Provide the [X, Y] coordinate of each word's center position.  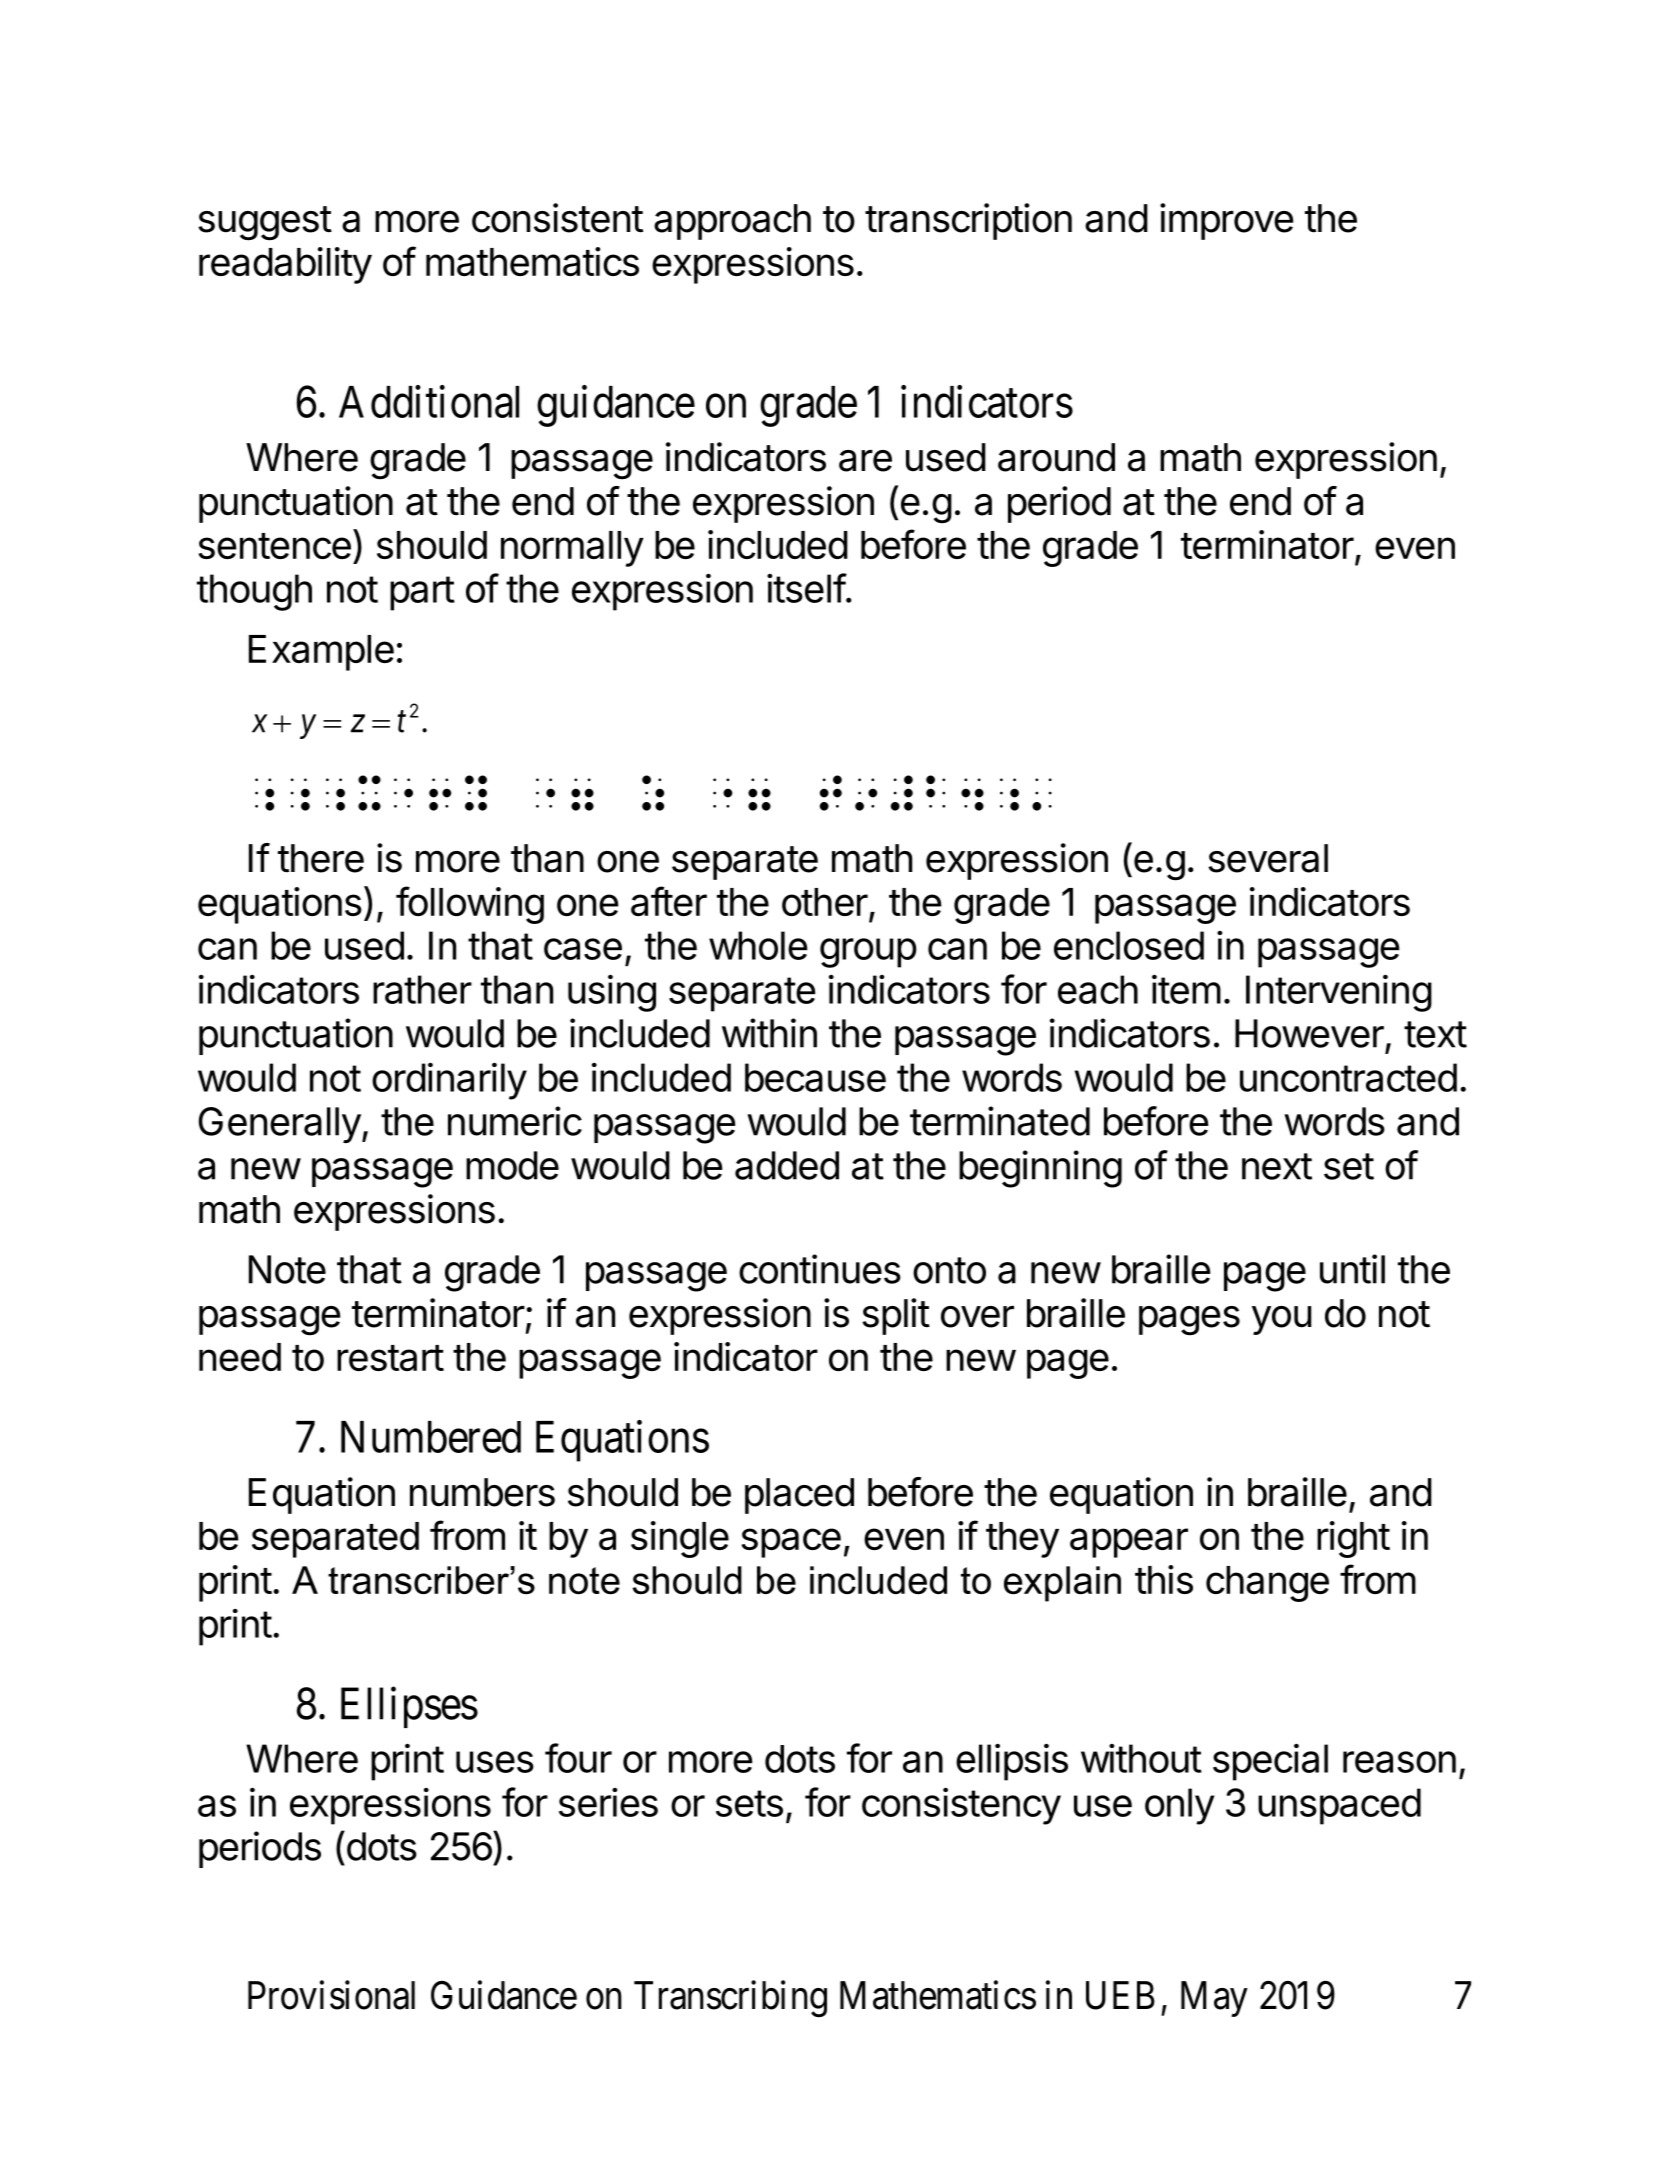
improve [1227, 221]
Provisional [331, 1995]
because [815, 1077]
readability [285, 265]
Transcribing [730, 1999]
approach [732, 222]
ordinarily [449, 1081]
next [1277, 1166]
